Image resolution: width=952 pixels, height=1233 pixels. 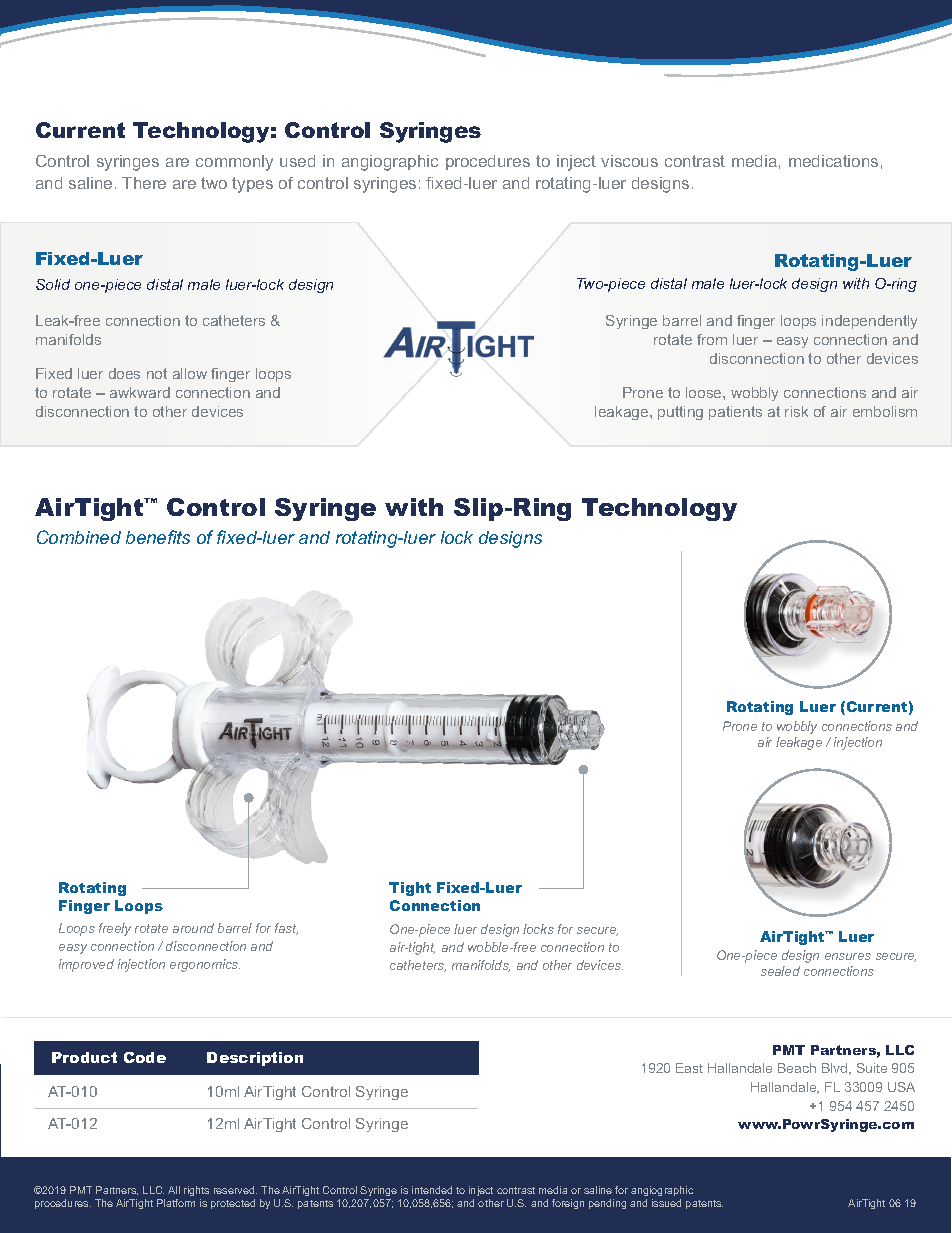 What do you see at coordinates (432, 1190) in the screenshot?
I see `intended` at bounding box center [432, 1190].
